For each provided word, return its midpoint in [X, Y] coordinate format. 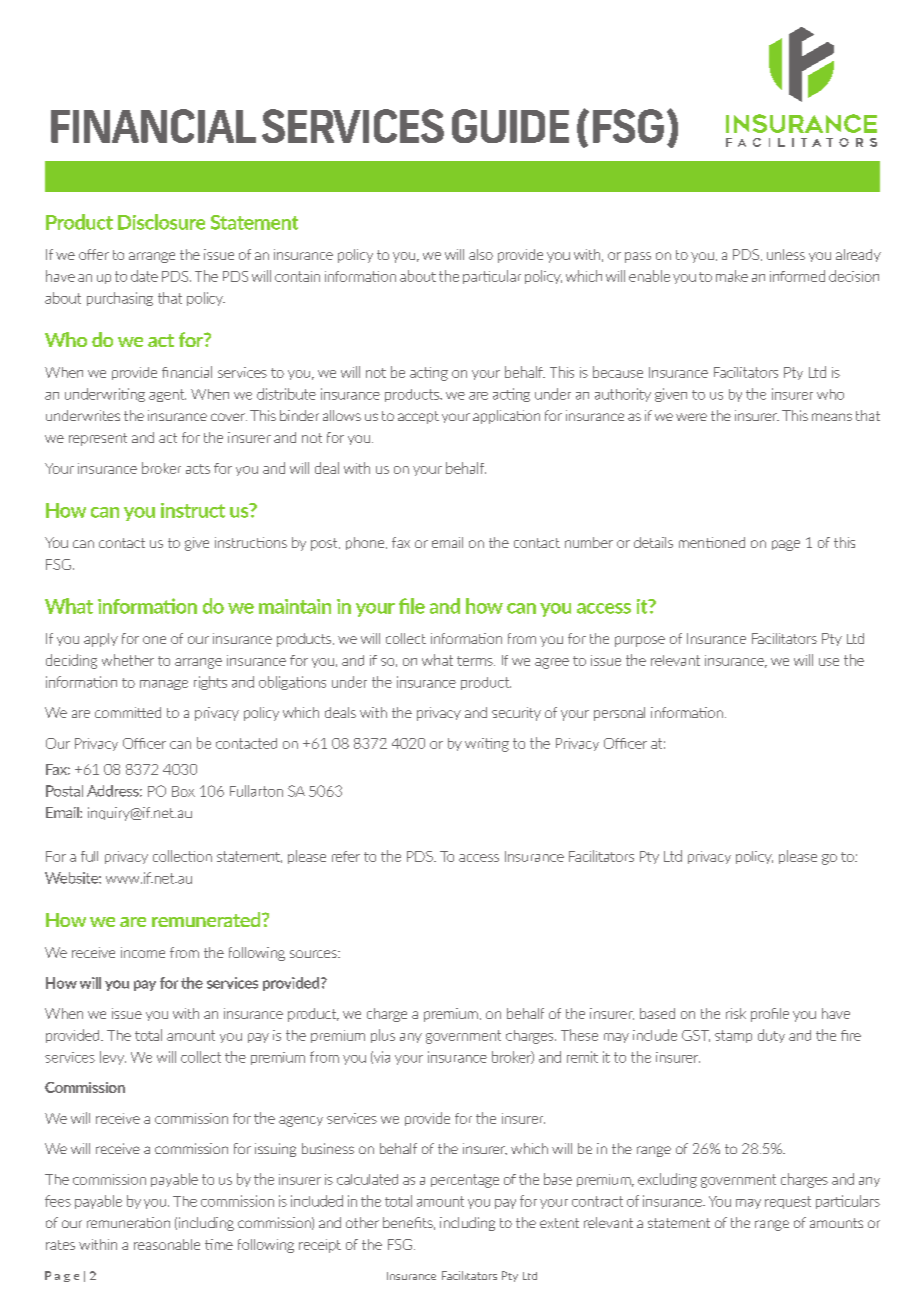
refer [346, 856]
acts [198, 469]
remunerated [207, 919]
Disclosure [161, 222]
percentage [465, 1181]
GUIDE [510, 126]
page [786, 545]
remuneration [128, 1222]
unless [786, 254]
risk [736, 1013]
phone [366, 543]
